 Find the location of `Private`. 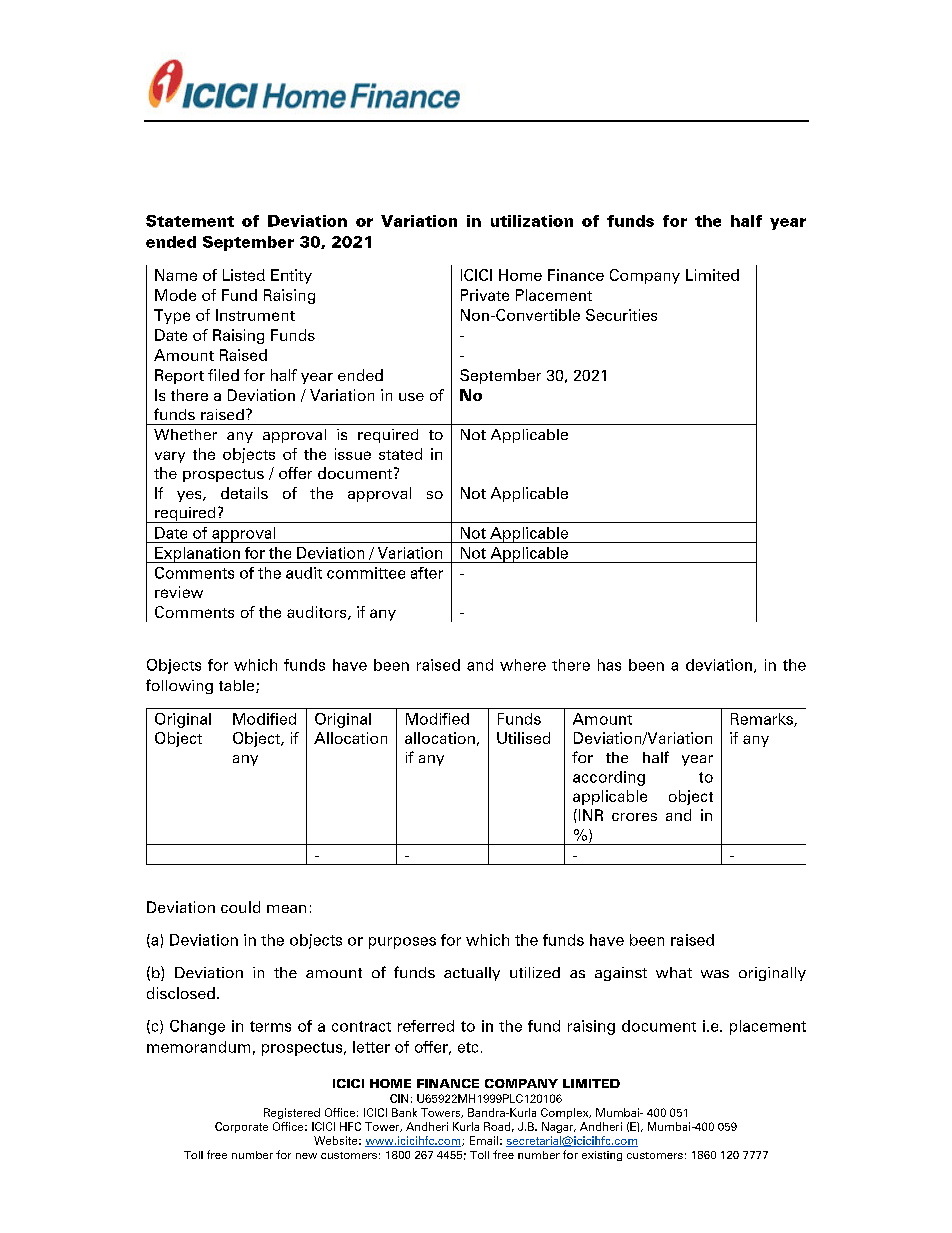

Private is located at coordinates (485, 295).
